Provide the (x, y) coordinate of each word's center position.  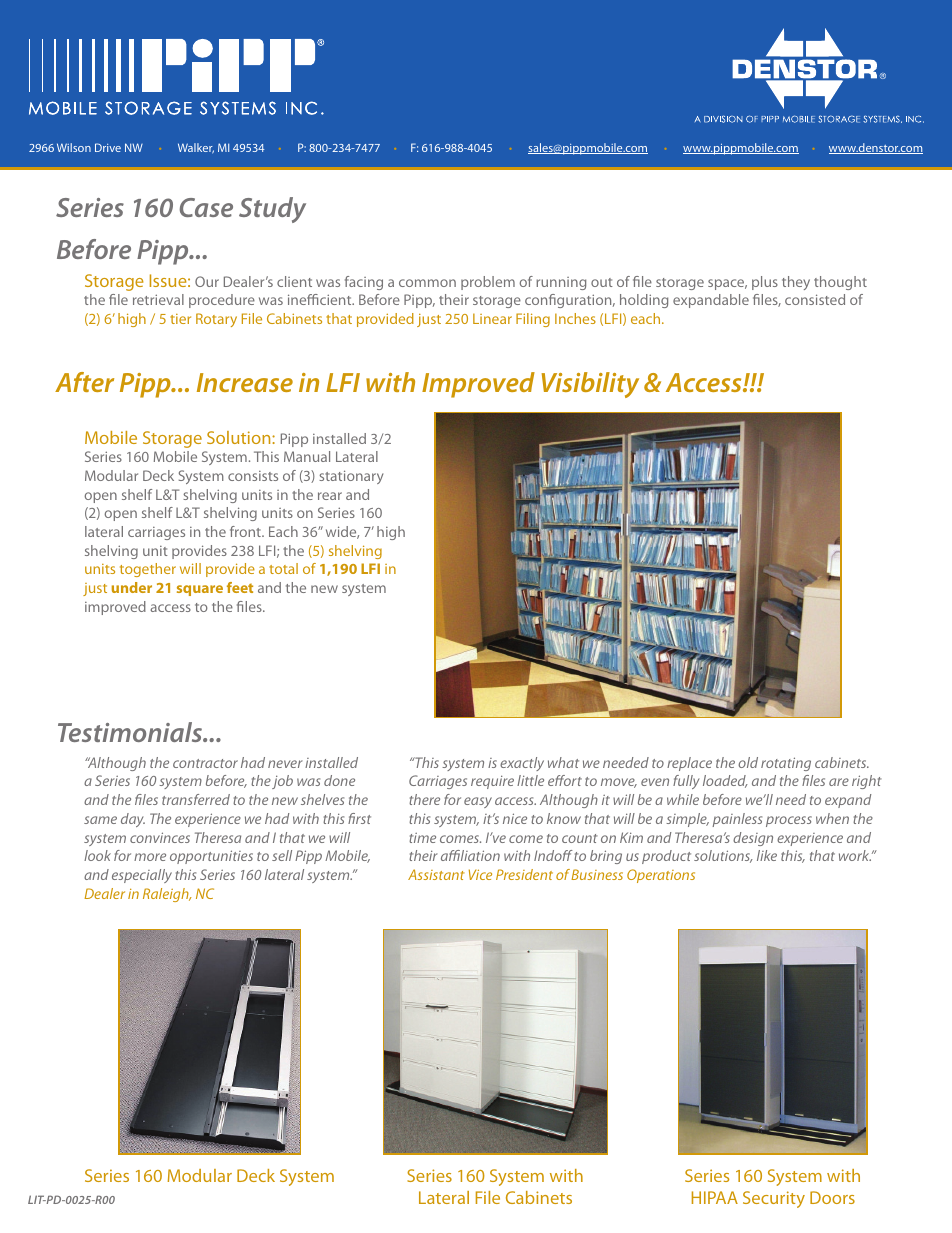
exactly (522, 764)
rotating (786, 764)
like (767, 855)
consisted (815, 299)
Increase (245, 382)
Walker (196, 148)
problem (488, 283)
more (150, 857)
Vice (480, 874)
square (200, 590)
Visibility (590, 385)
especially (142, 876)
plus (765, 283)
